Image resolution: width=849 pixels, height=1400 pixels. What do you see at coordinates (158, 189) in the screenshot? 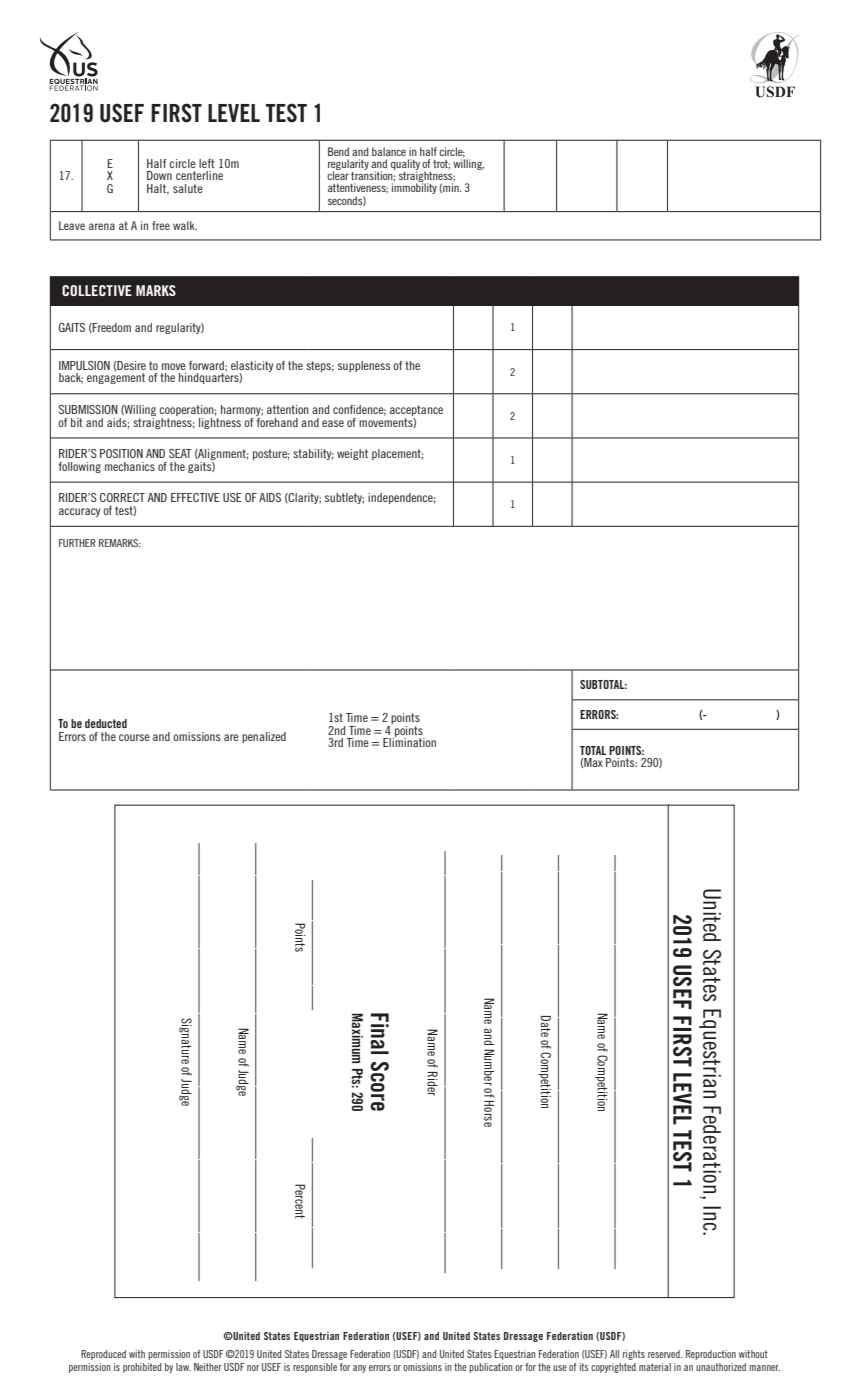
I see `Halt` at bounding box center [158, 189].
